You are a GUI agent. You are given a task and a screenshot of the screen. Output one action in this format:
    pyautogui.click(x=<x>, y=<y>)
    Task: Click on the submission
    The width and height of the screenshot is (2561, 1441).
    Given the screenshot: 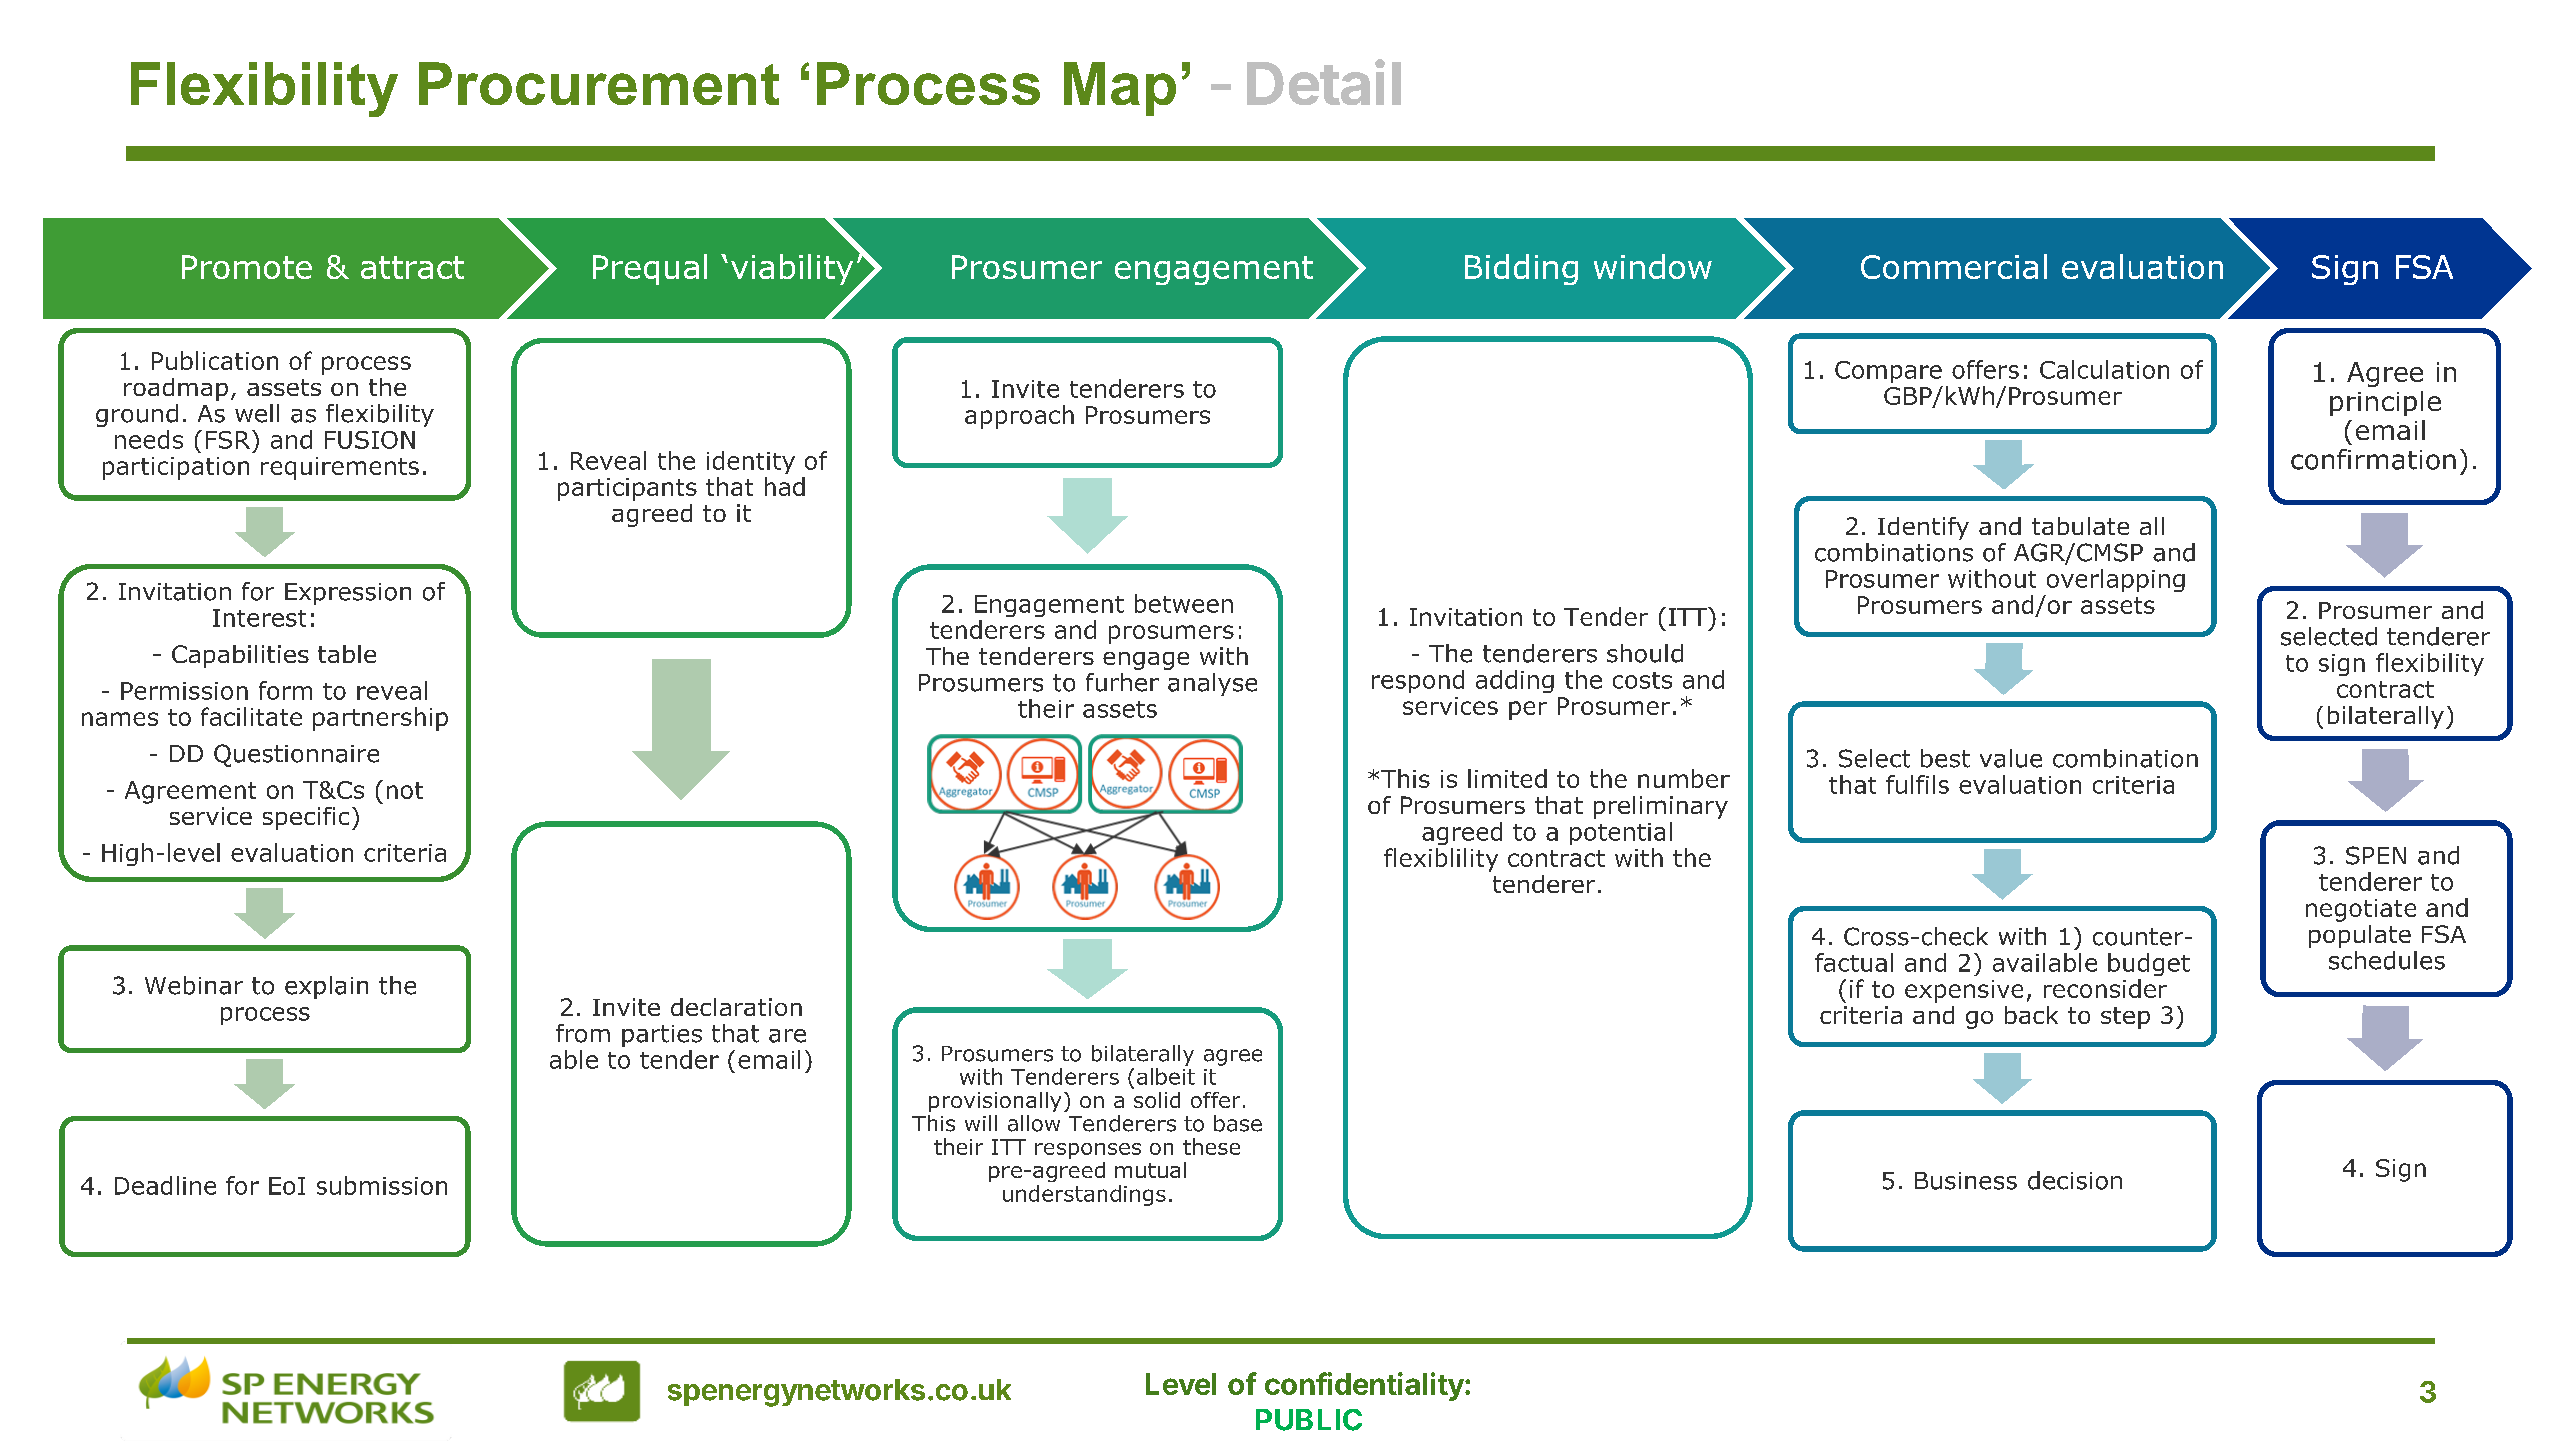 What is the action you would take?
    pyautogui.click(x=382, y=1185)
